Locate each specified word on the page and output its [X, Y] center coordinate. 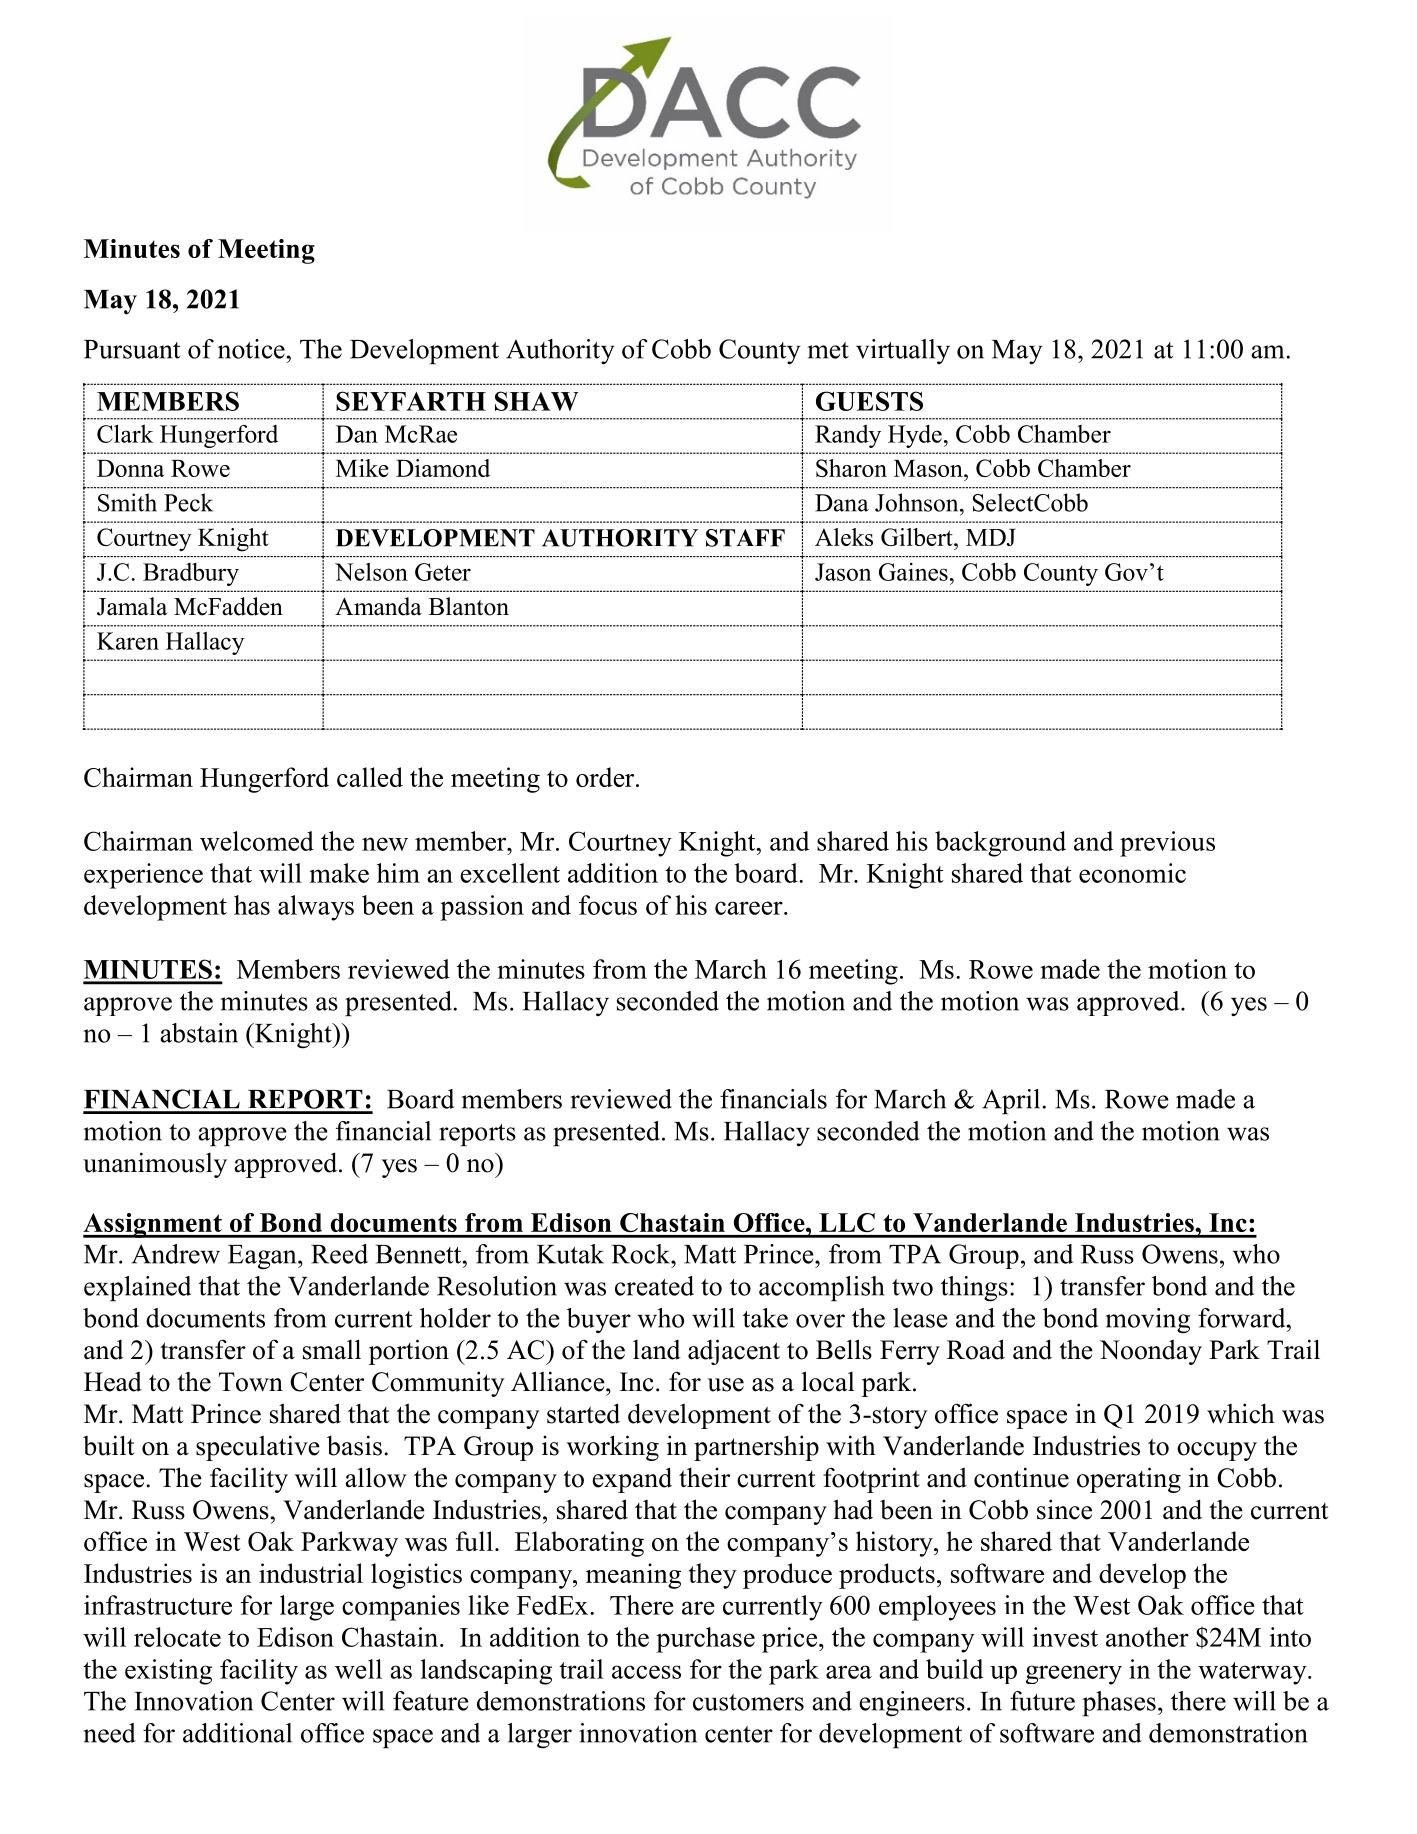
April [1011, 1101]
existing [168, 1672]
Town [251, 1382]
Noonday [1151, 1352]
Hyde [915, 436]
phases [1119, 1703]
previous [1167, 844]
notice [252, 349]
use [725, 1385]
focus [608, 905]
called [370, 777]
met [828, 350]
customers [748, 1702]
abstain [199, 1033]
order [606, 777]
